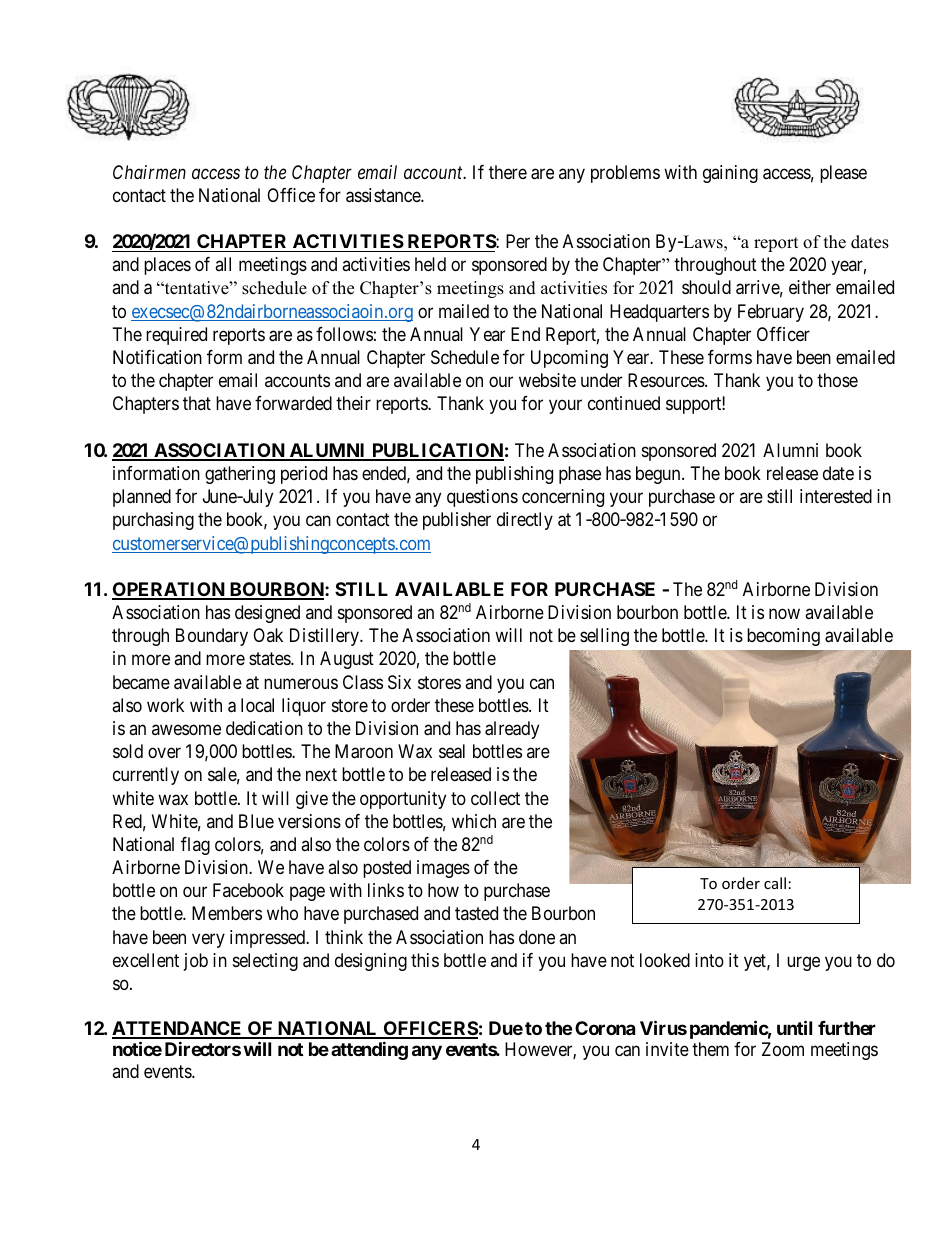 This screenshot has width=952, height=1233. What do you see at coordinates (730, 174) in the screenshot?
I see `gaining` at bounding box center [730, 174].
